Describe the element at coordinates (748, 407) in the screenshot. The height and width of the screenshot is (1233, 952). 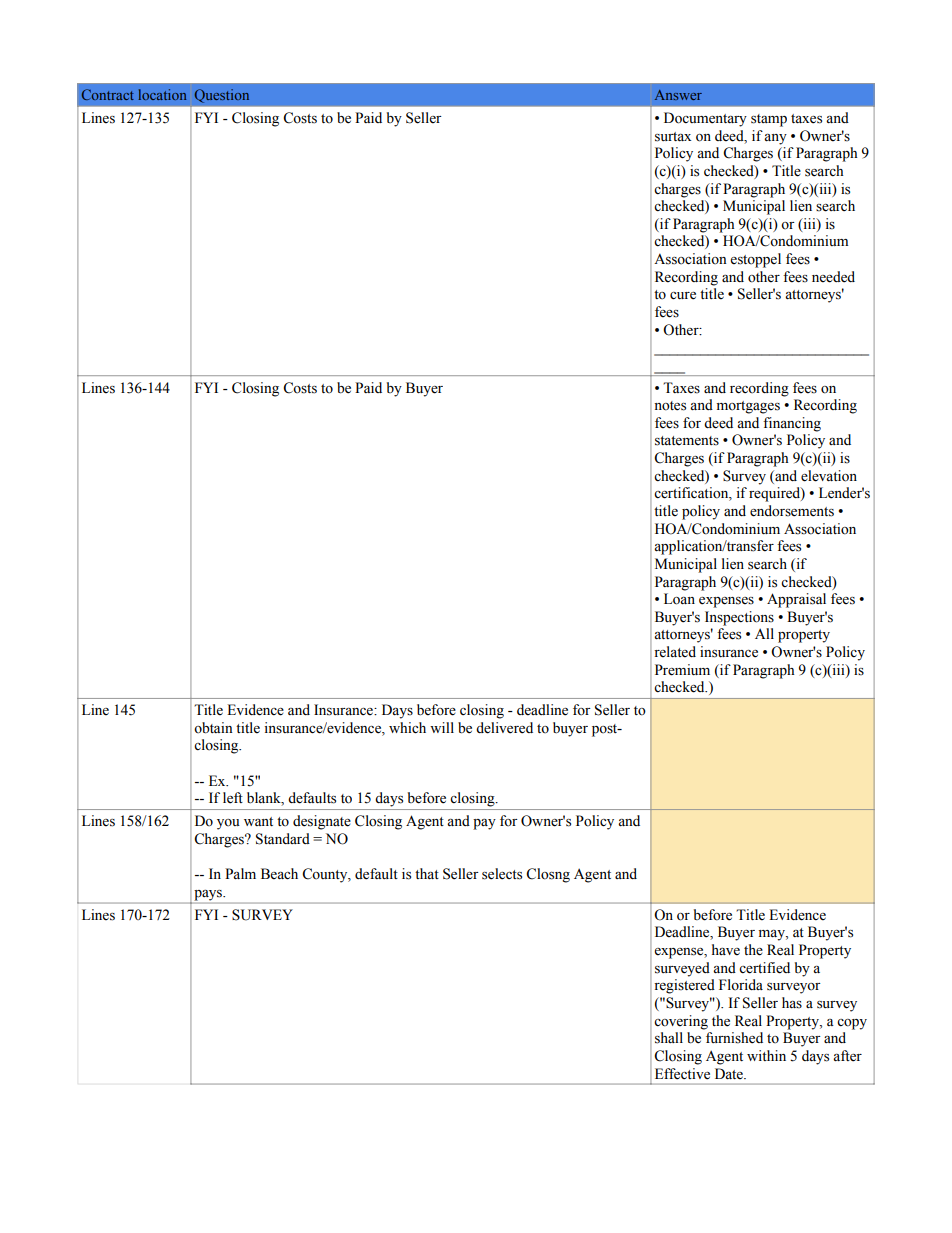
I see `mortgages` at that location.
